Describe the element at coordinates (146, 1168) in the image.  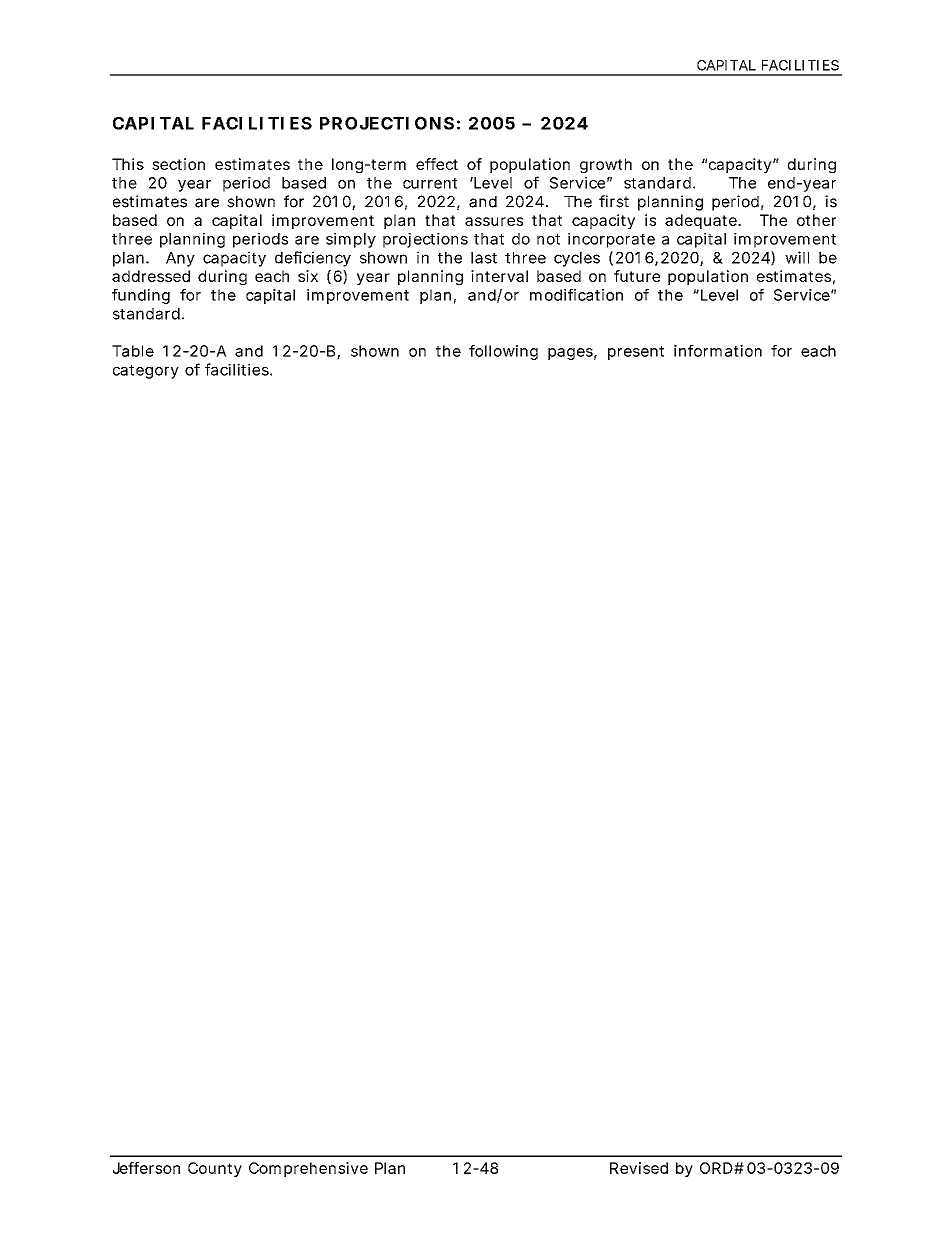
I see `Jefferson` at that location.
